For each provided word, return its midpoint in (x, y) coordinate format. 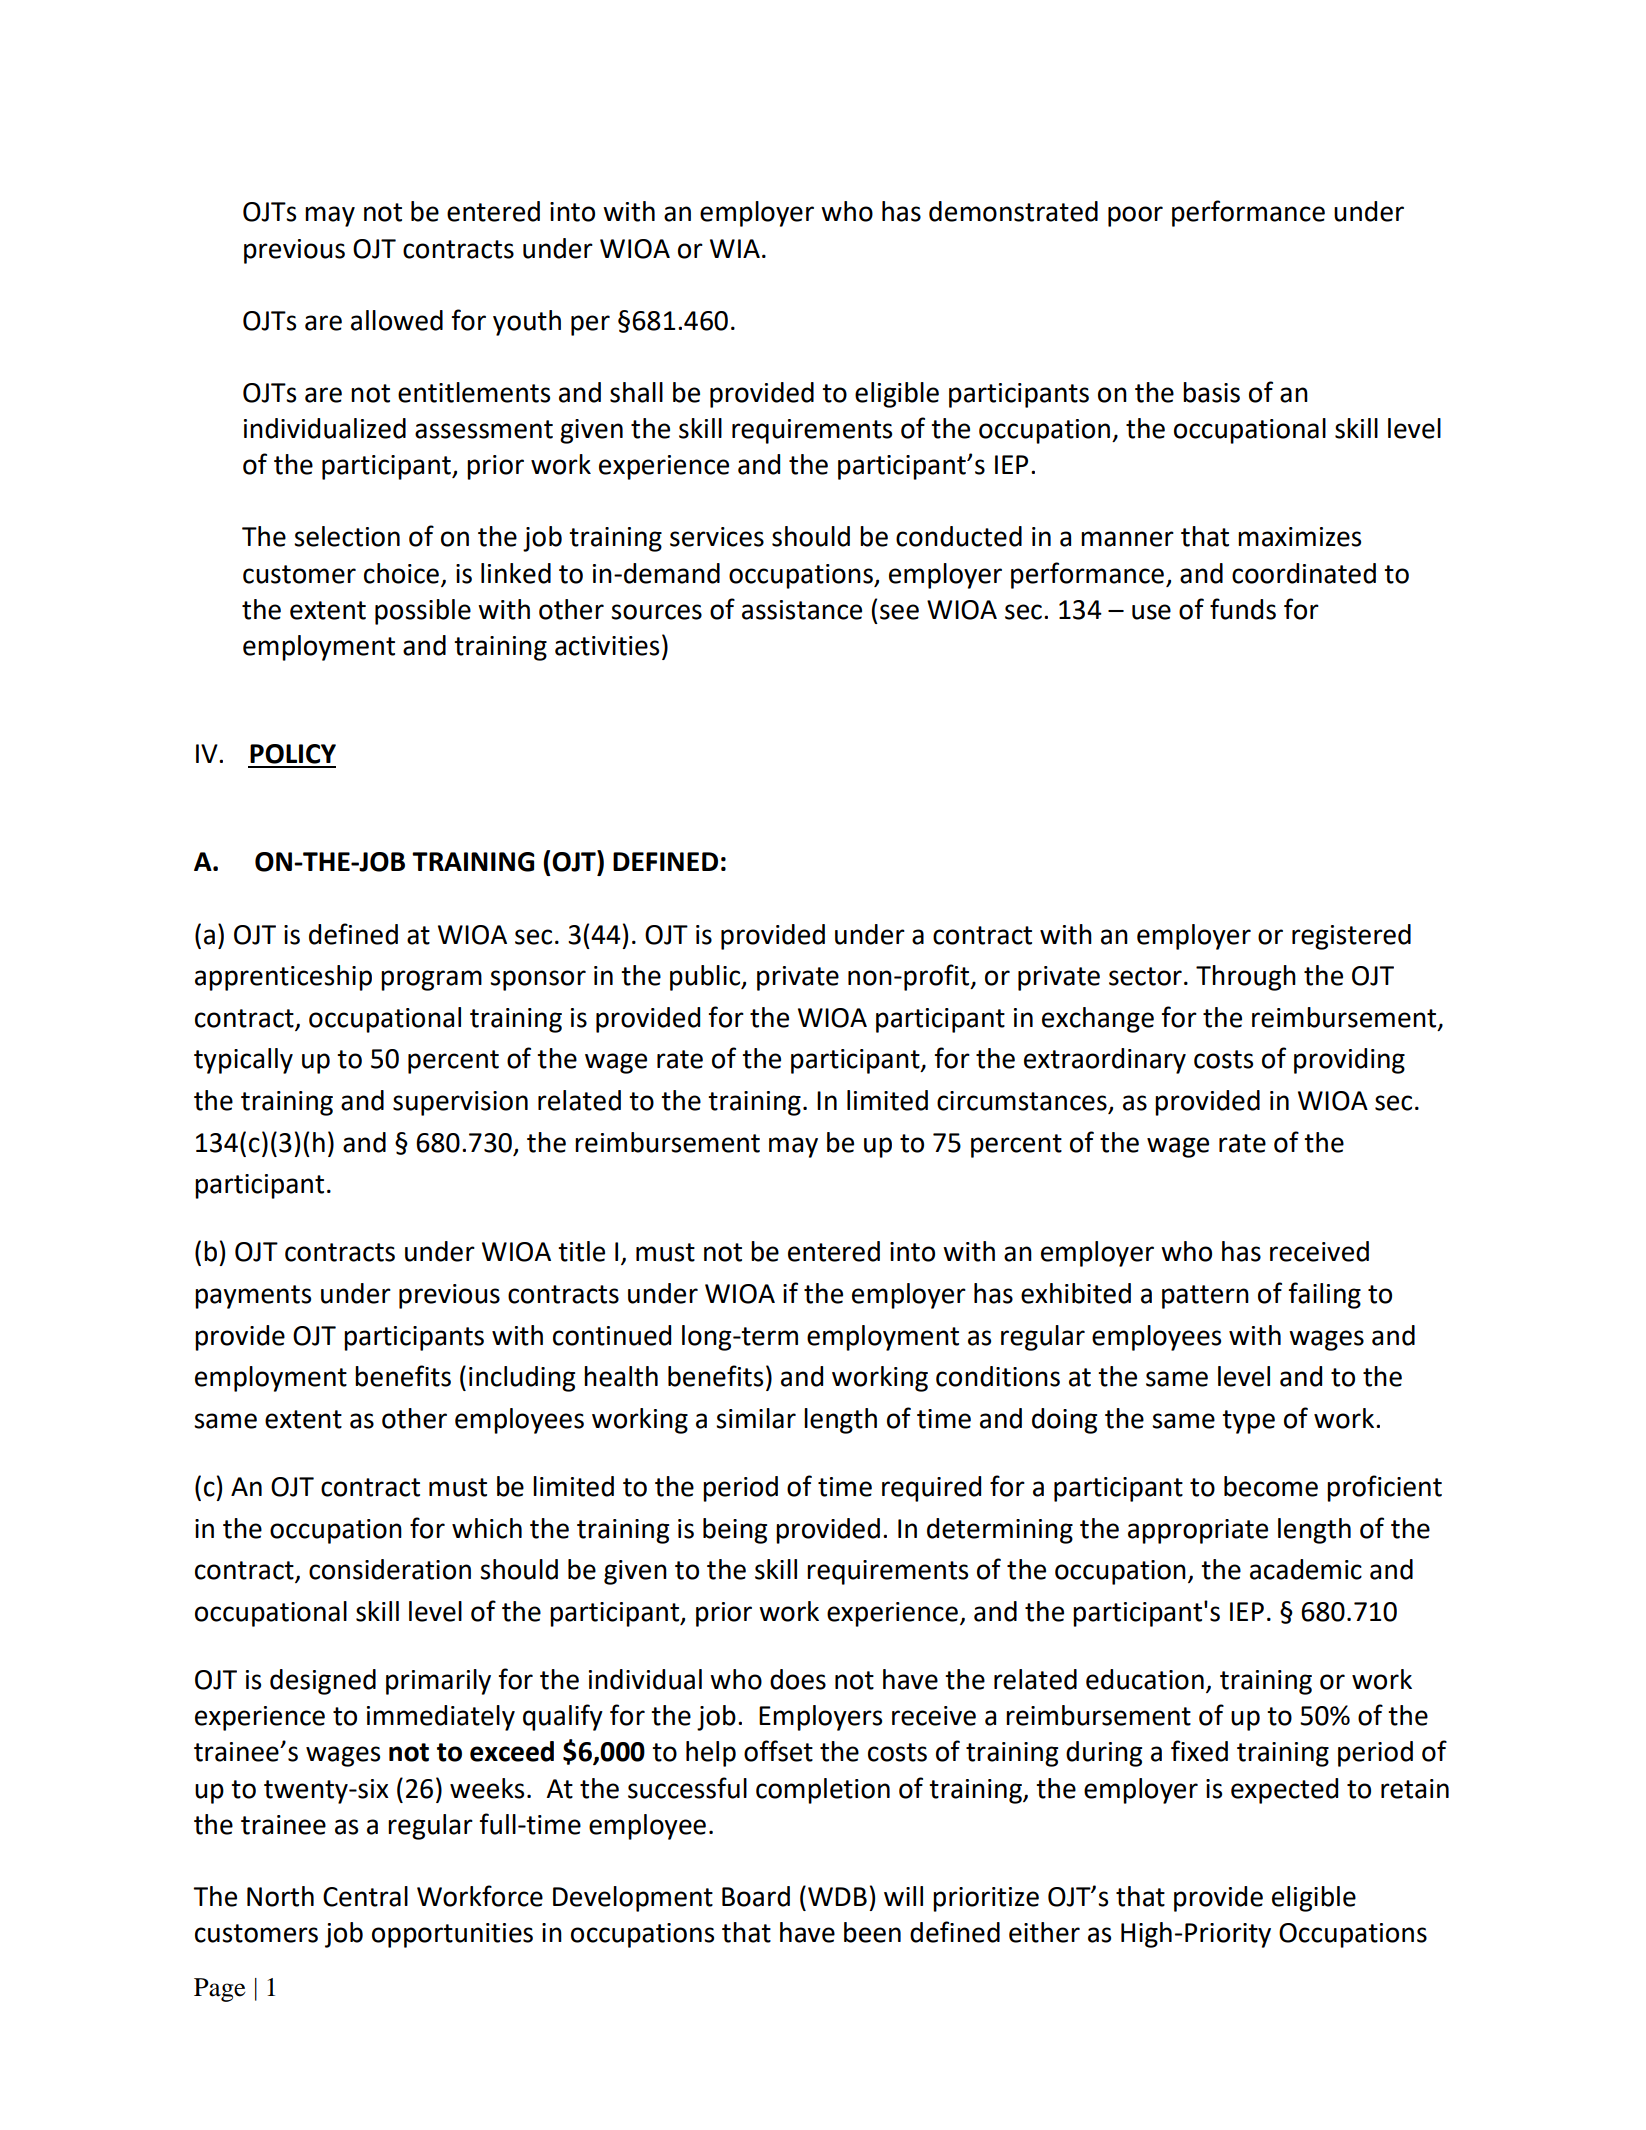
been (872, 1932)
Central (365, 1896)
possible (423, 612)
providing (1349, 1061)
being (735, 1531)
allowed (397, 320)
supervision (460, 1103)
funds (1243, 609)
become (1271, 1486)
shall (636, 392)
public (706, 978)
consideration (390, 1569)
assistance (802, 610)
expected (1284, 1791)
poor (1135, 216)
